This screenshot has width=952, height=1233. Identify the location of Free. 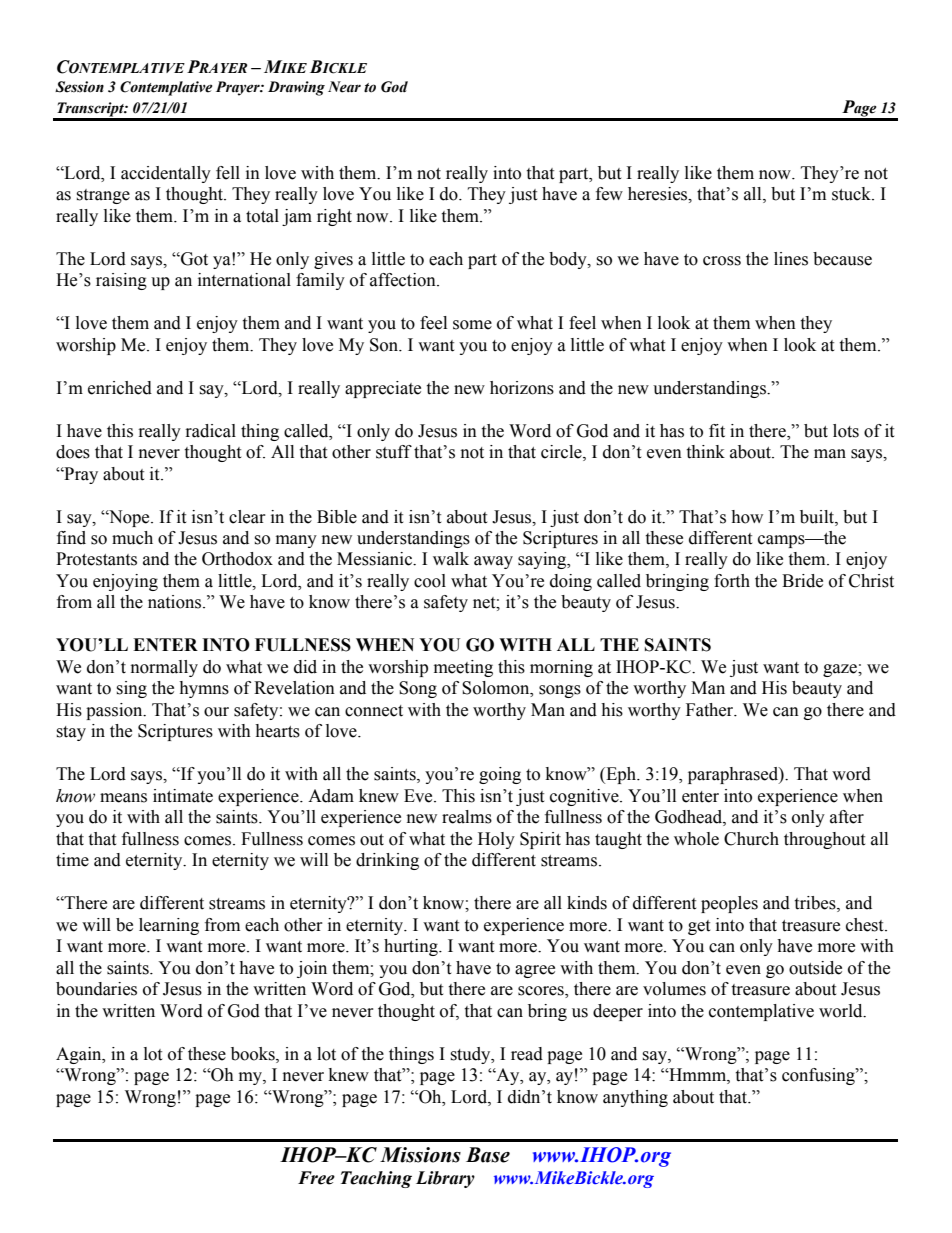
(316, 1178).
